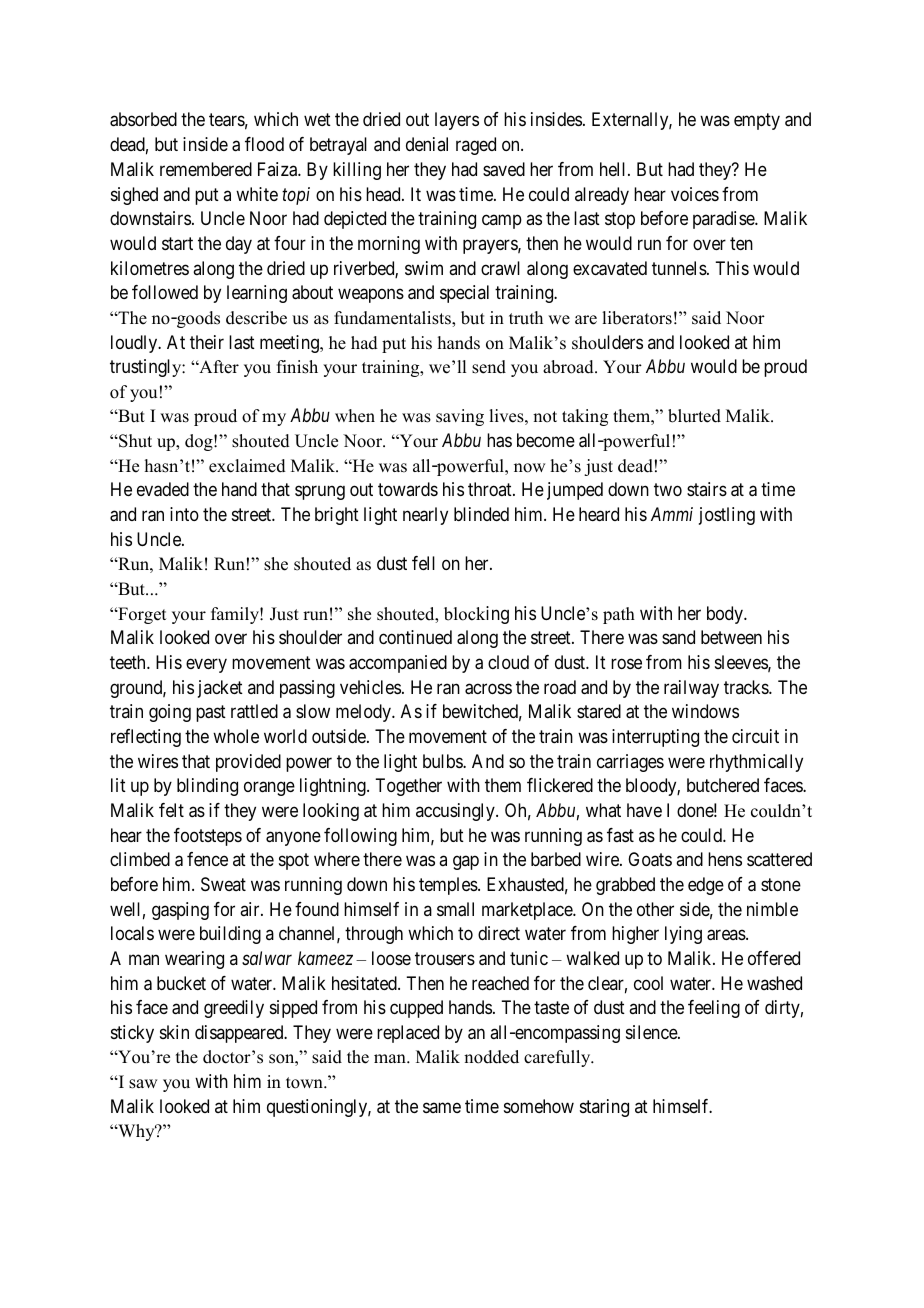  I want to click on blocking, so click(476, 615).
